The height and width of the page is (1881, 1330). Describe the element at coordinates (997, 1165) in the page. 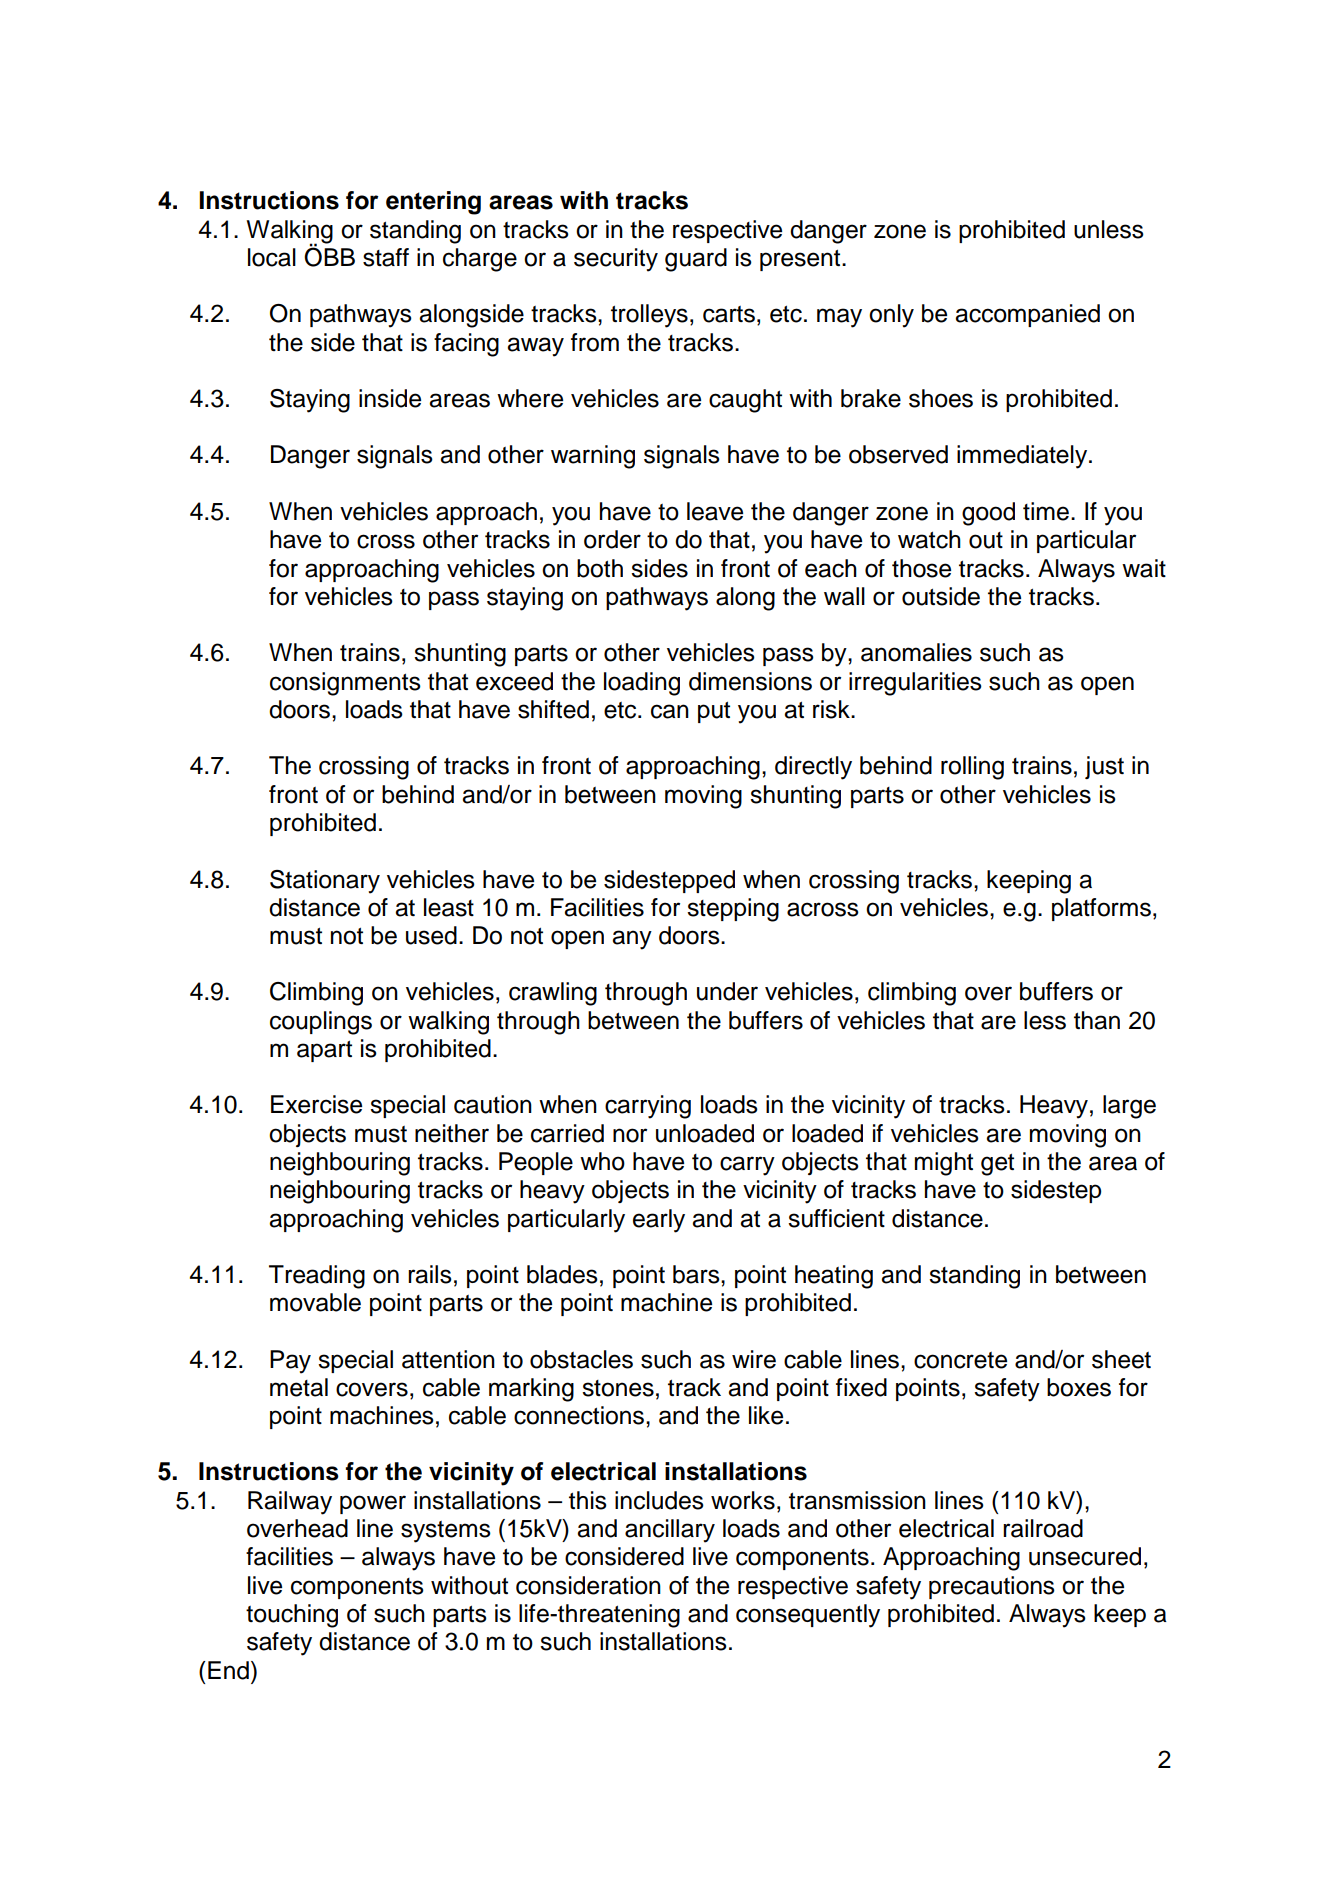

I see `get` at that location.
